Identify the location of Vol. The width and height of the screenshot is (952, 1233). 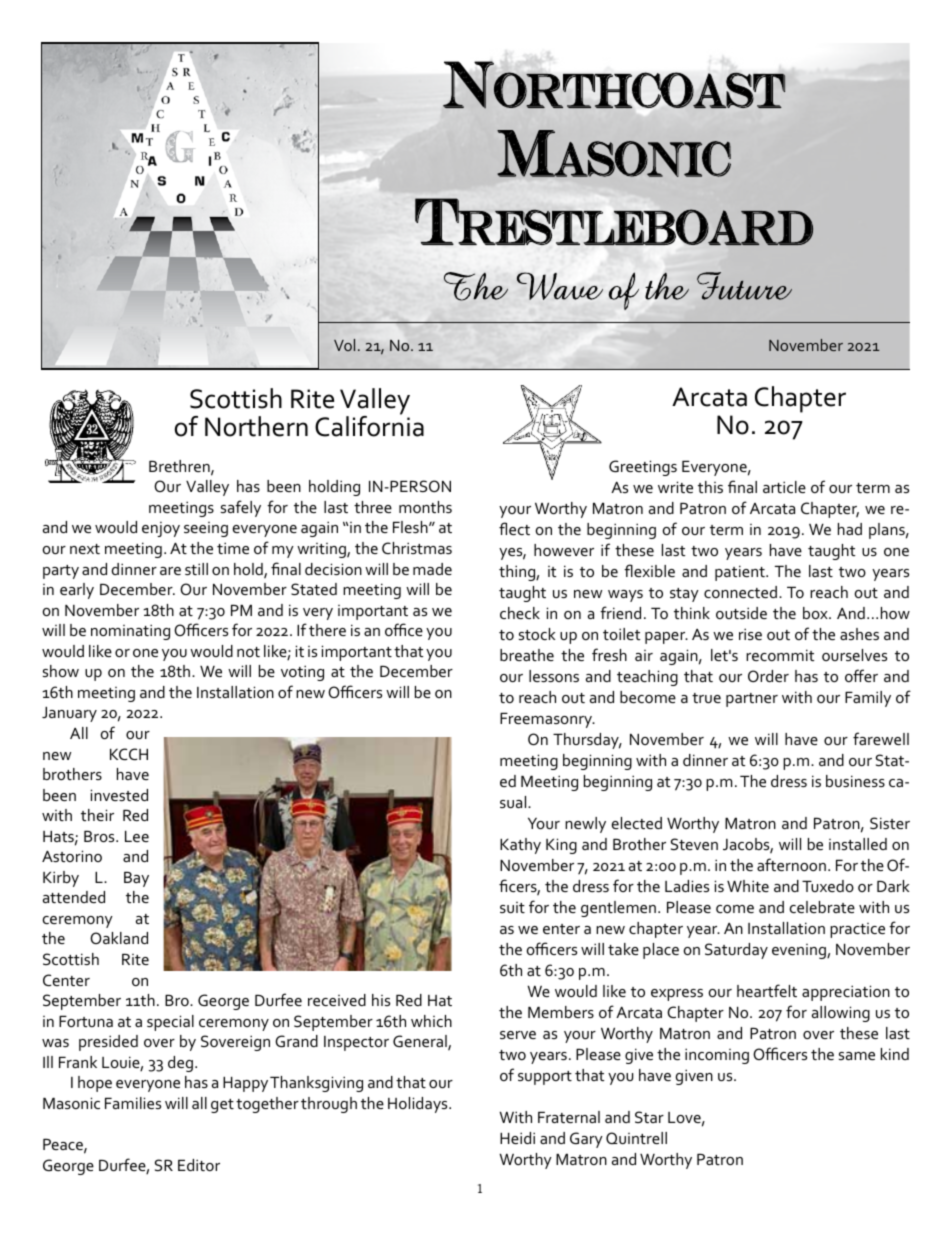
(344, 345).
